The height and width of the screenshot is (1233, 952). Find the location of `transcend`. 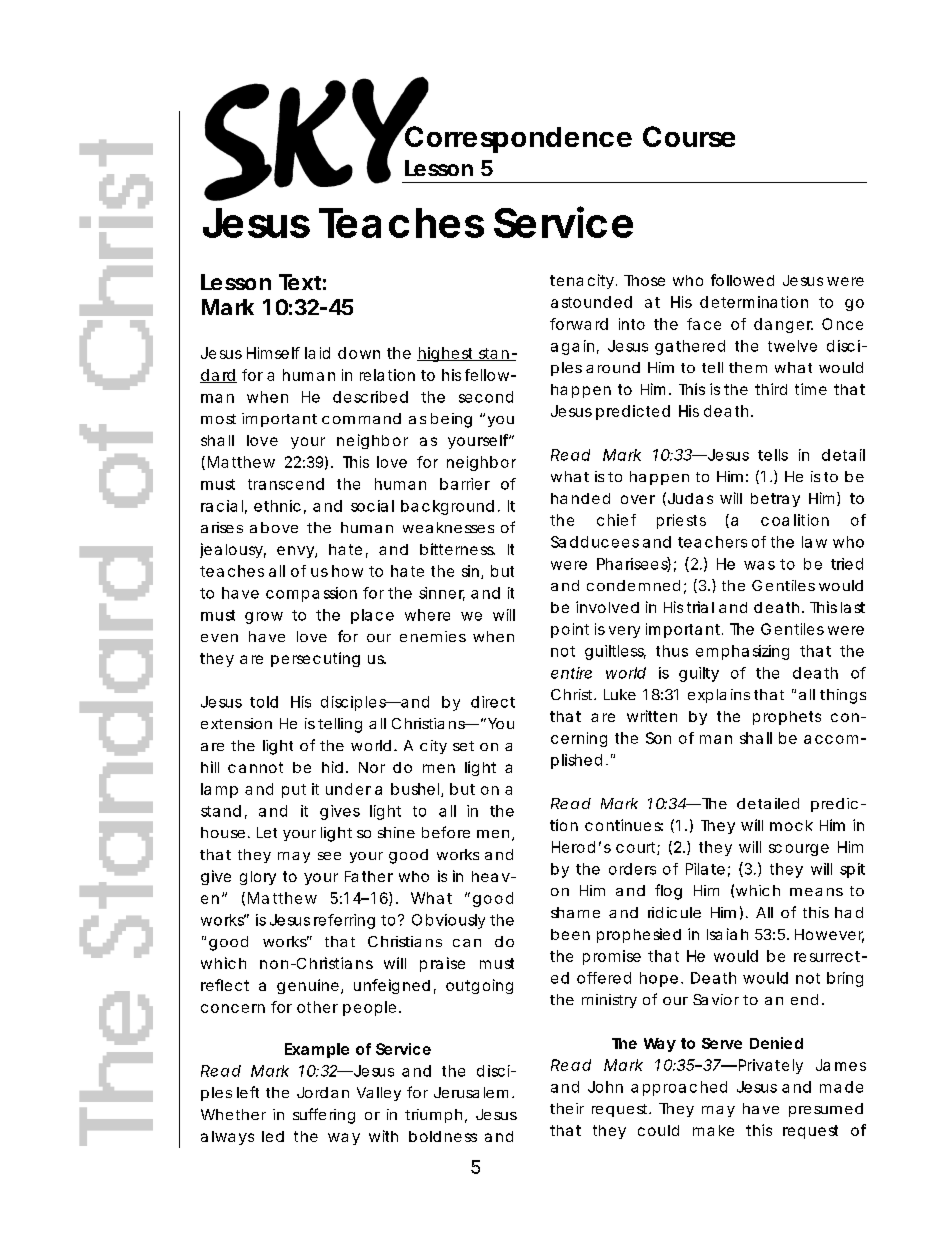

transcend is located at coordinates (286, 484).
